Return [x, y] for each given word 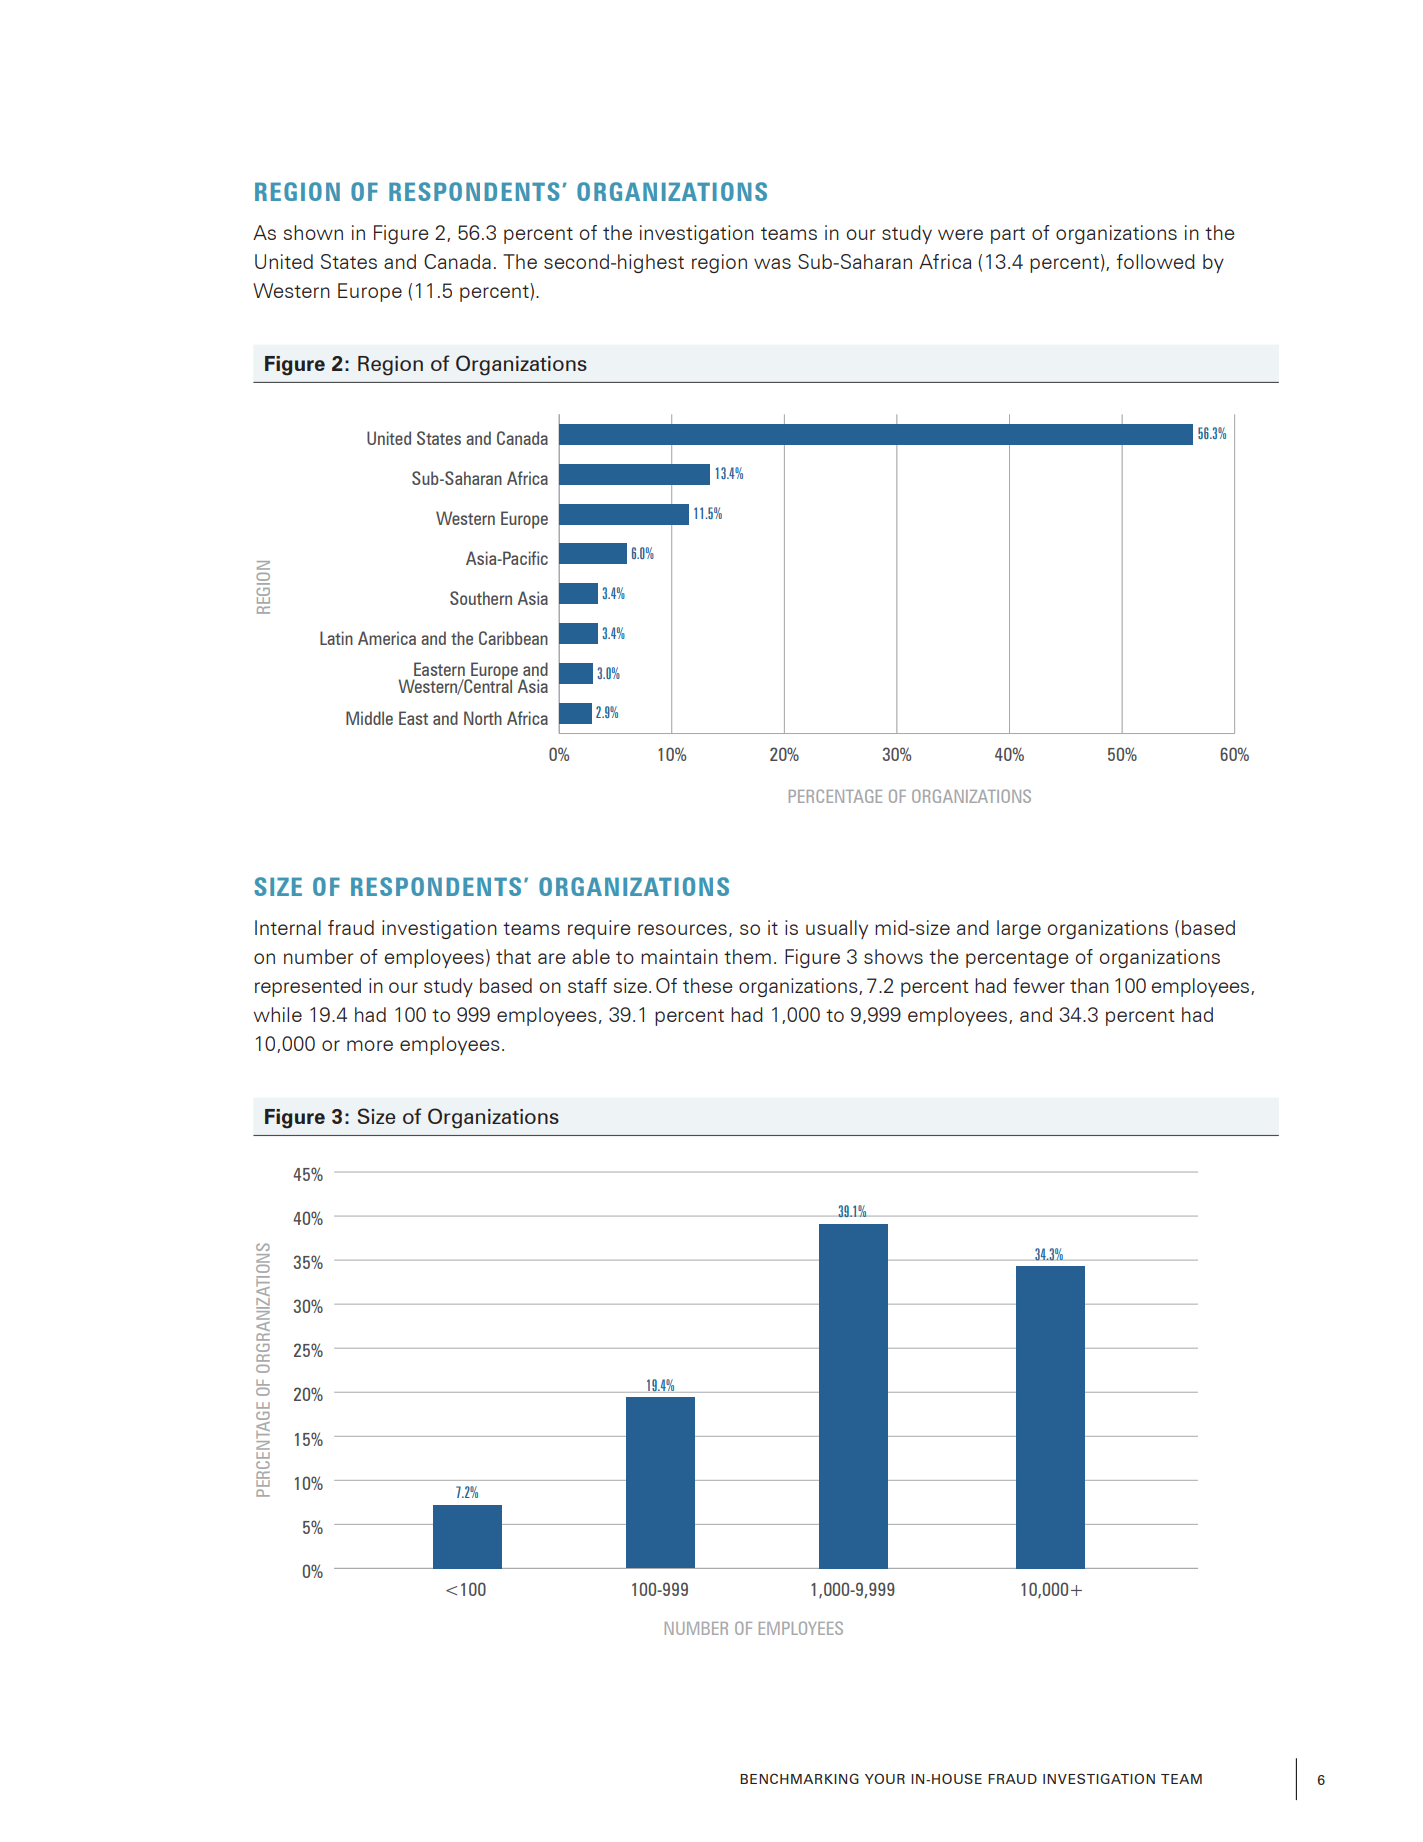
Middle [369, 718]
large [1019, 929]
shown [313, 232]
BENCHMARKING [799, 1778]
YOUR [885, 1778]
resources [682, 929]
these [707, 985]
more [370, 1045]
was [772, 263]
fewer [1039, 985]
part [1008, 235]
